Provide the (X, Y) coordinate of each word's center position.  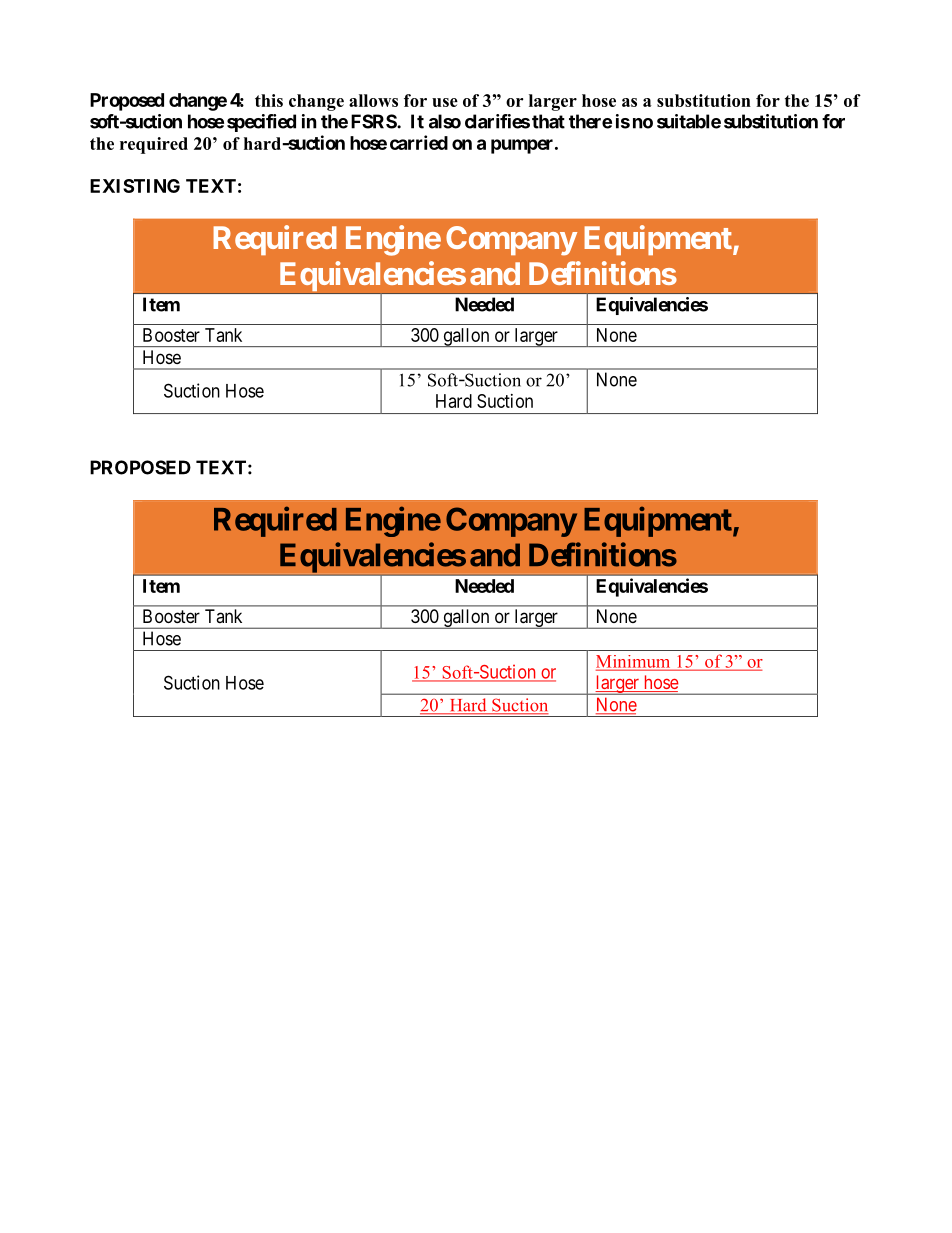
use (445, 102)
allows (373, 100)
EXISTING (135, 186)
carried (419, 142)
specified (261, 123)
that (548, 121)
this (269, 100)
